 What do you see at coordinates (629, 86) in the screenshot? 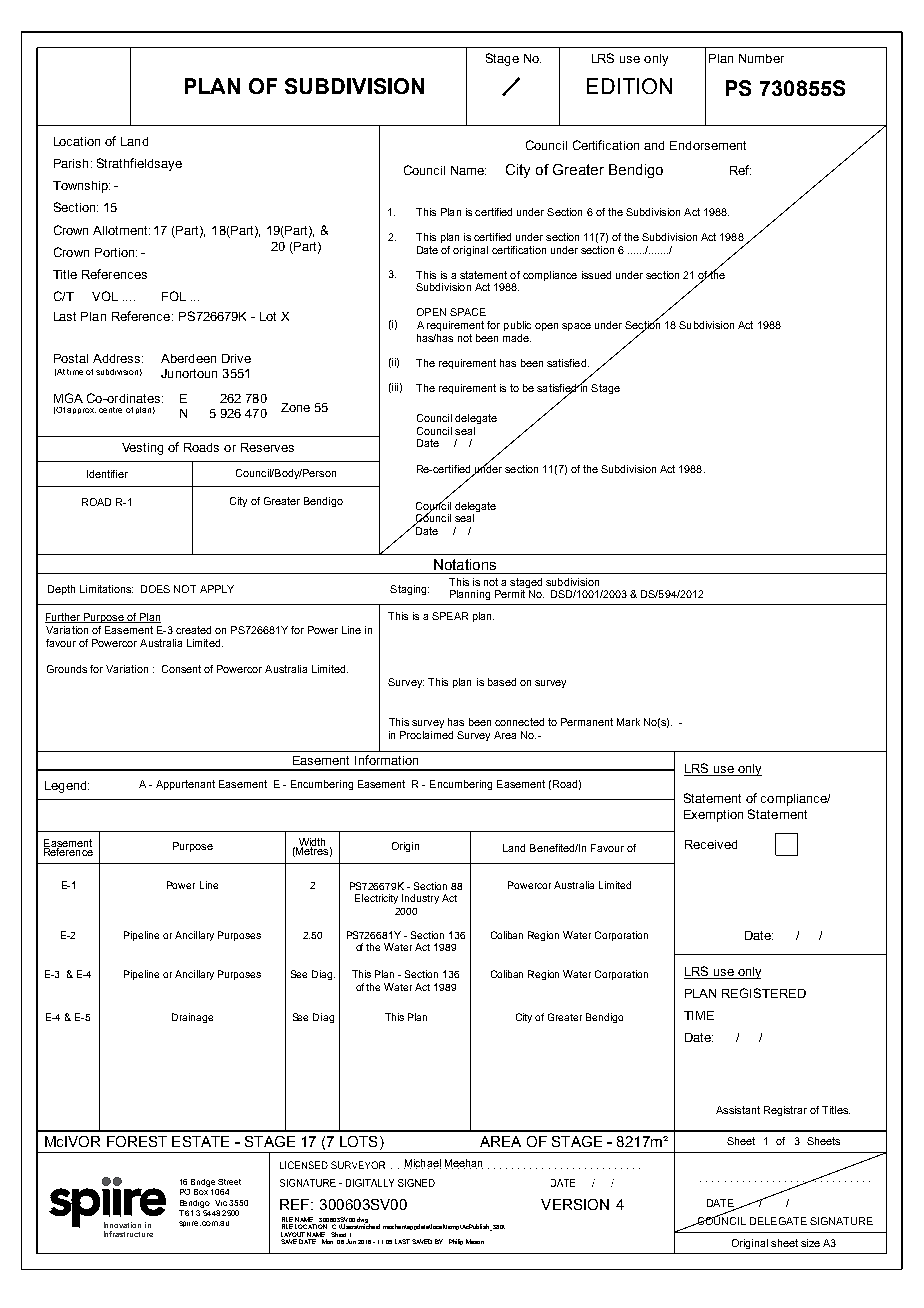
I see `EDITION` at bounding box center [629, 86].
